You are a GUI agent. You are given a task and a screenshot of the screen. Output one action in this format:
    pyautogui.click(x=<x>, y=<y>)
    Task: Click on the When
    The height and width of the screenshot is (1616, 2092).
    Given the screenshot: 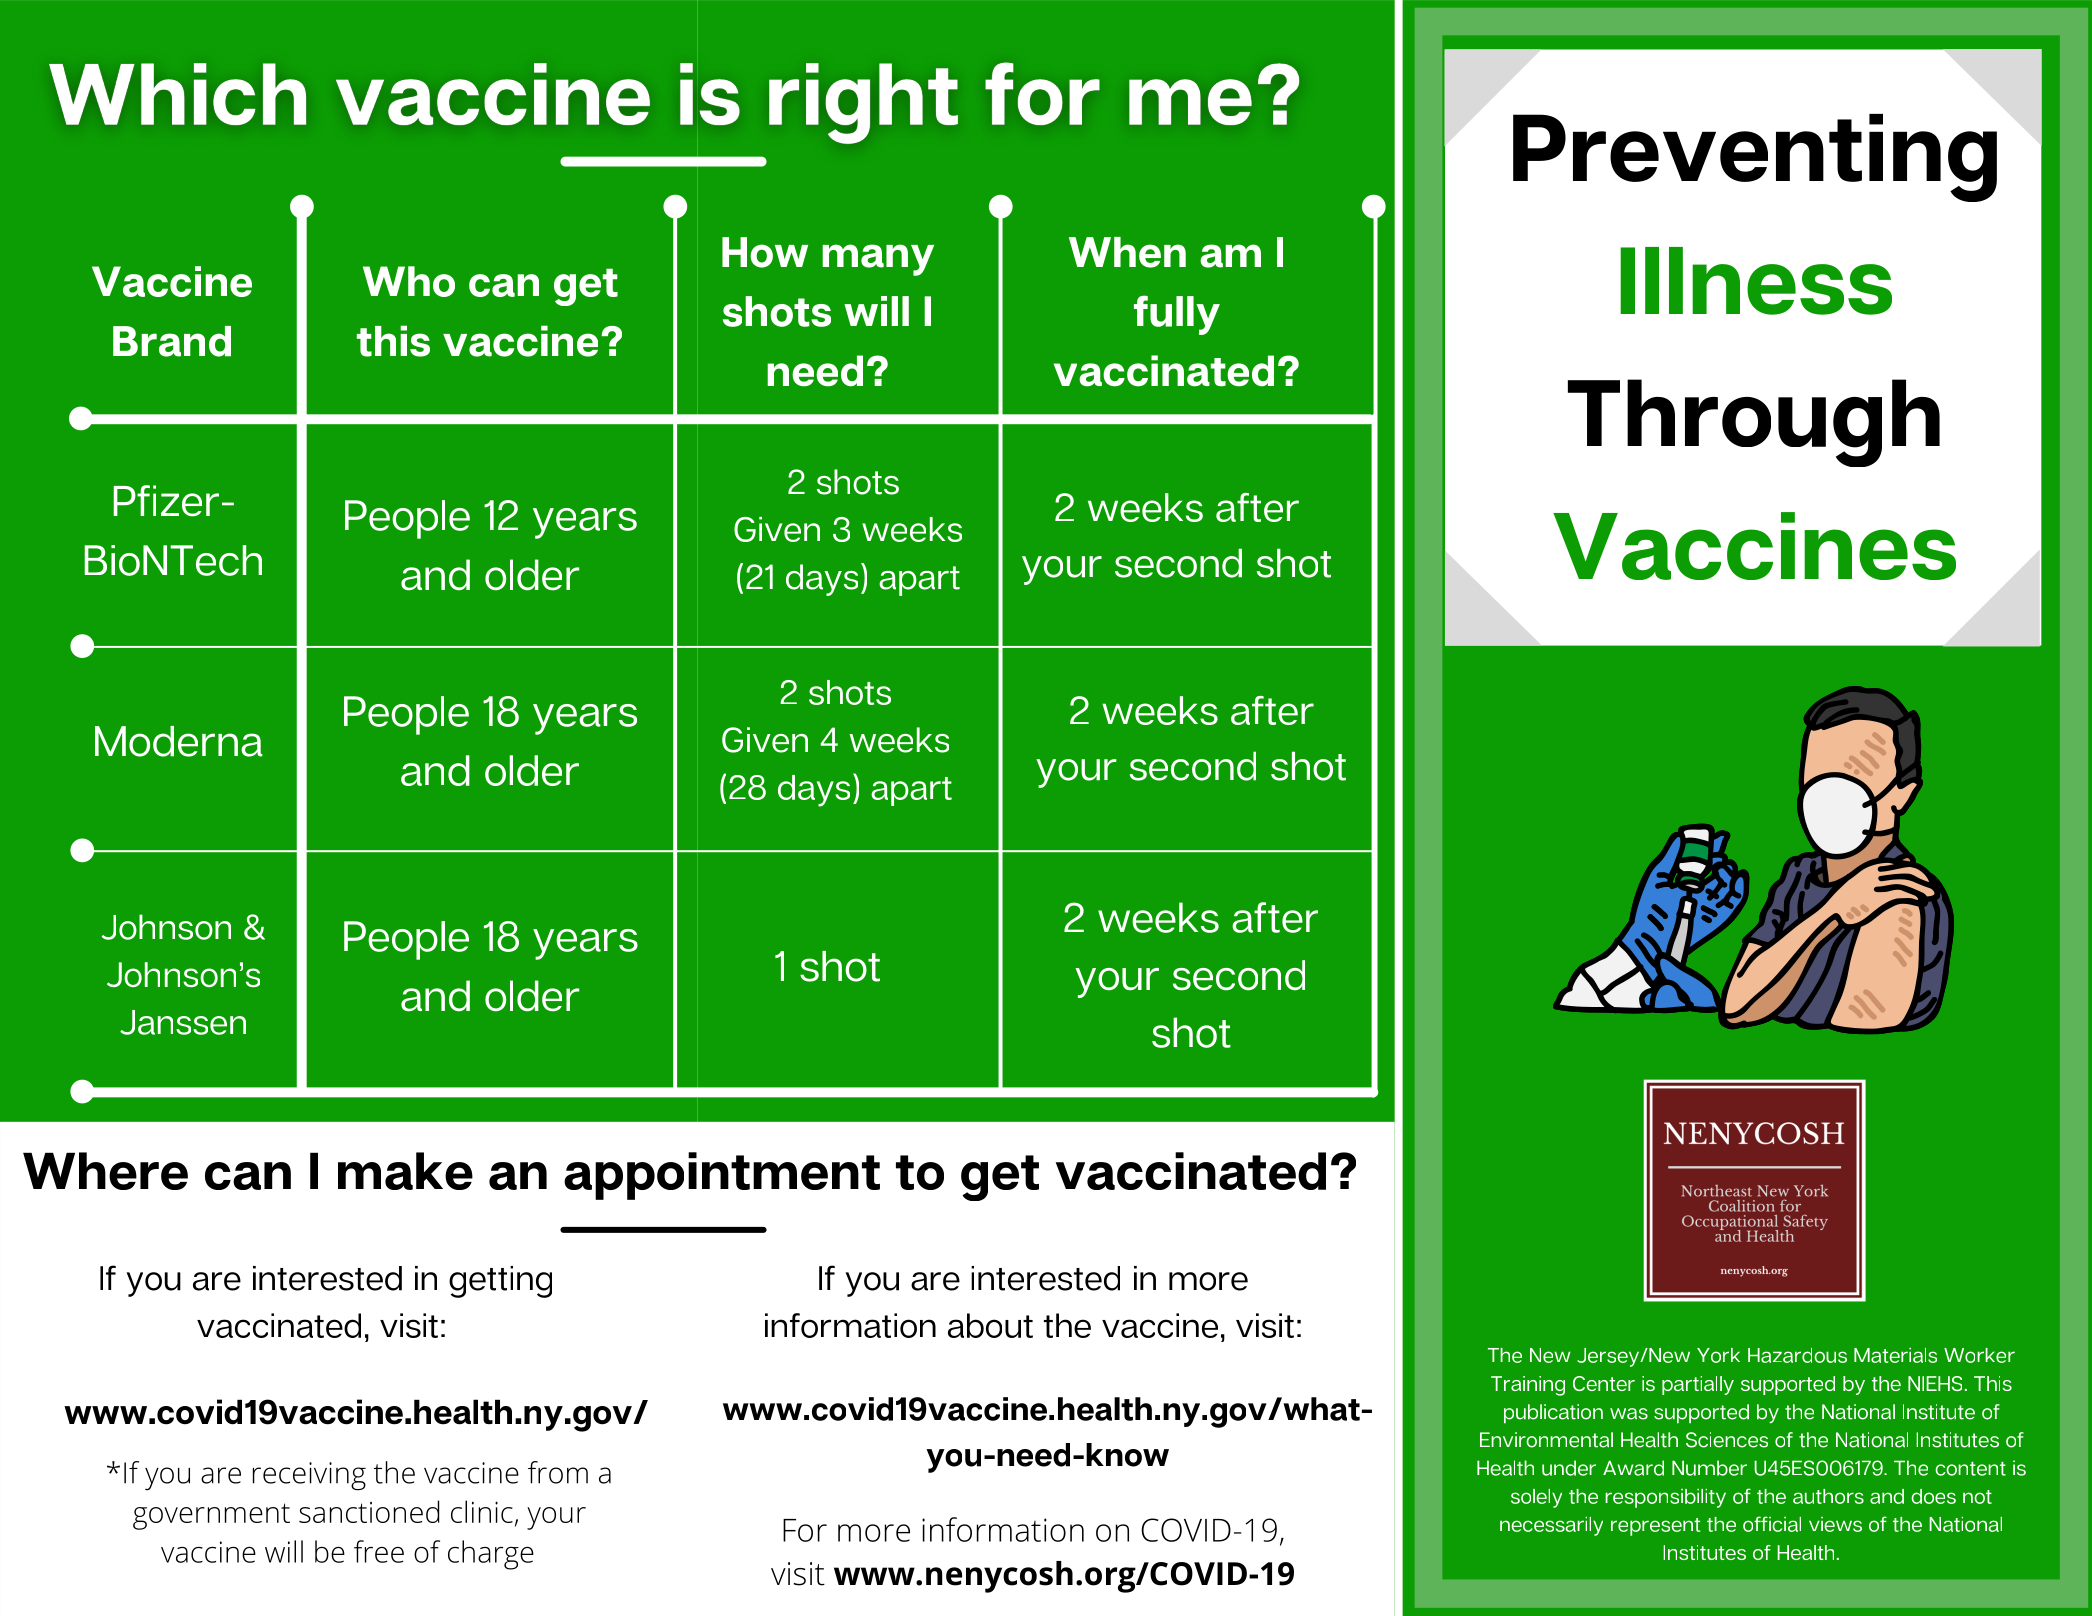 What is the action you would take?
    pyautogui.click(x=1127, y=252)
